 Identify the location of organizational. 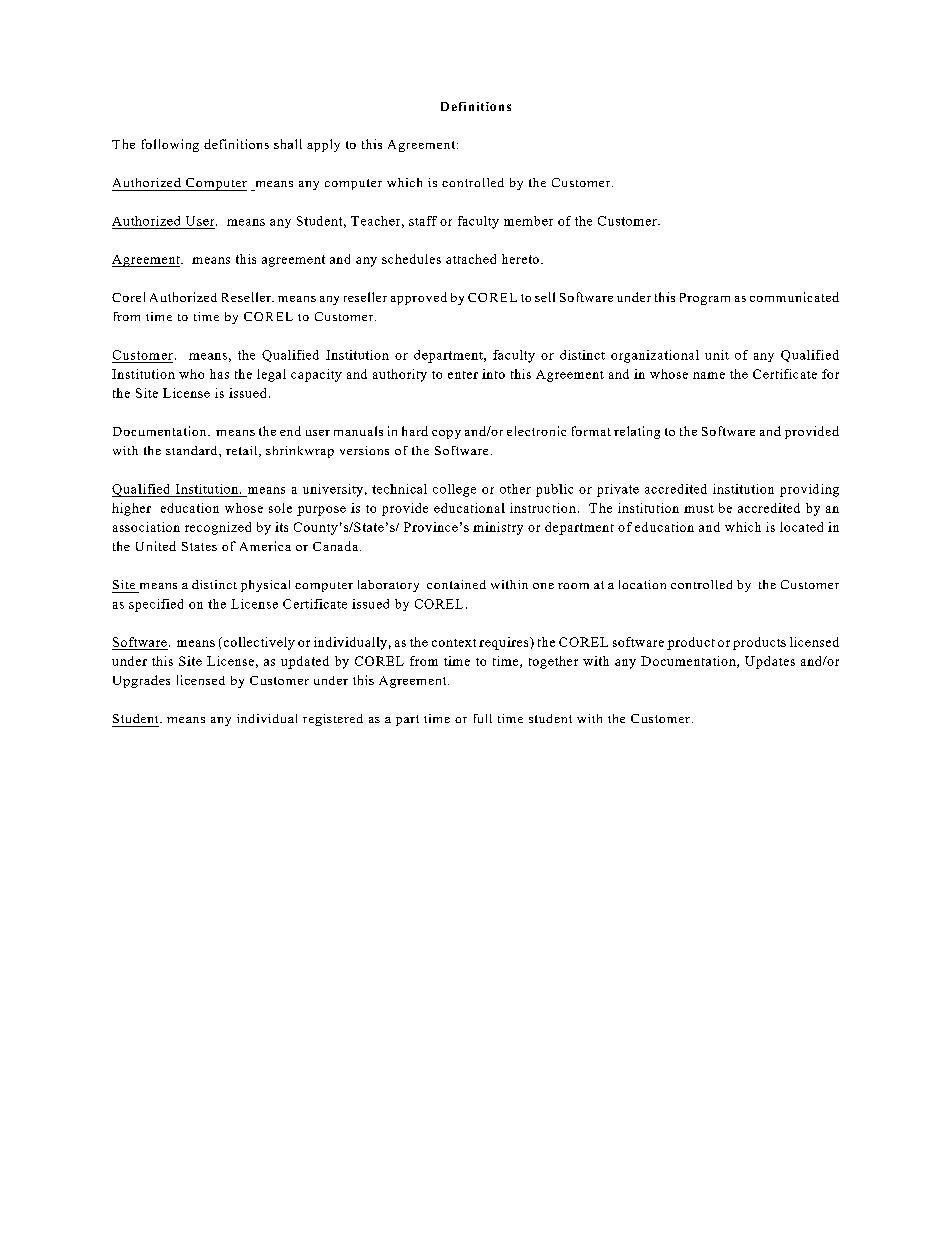
(655, 356).
